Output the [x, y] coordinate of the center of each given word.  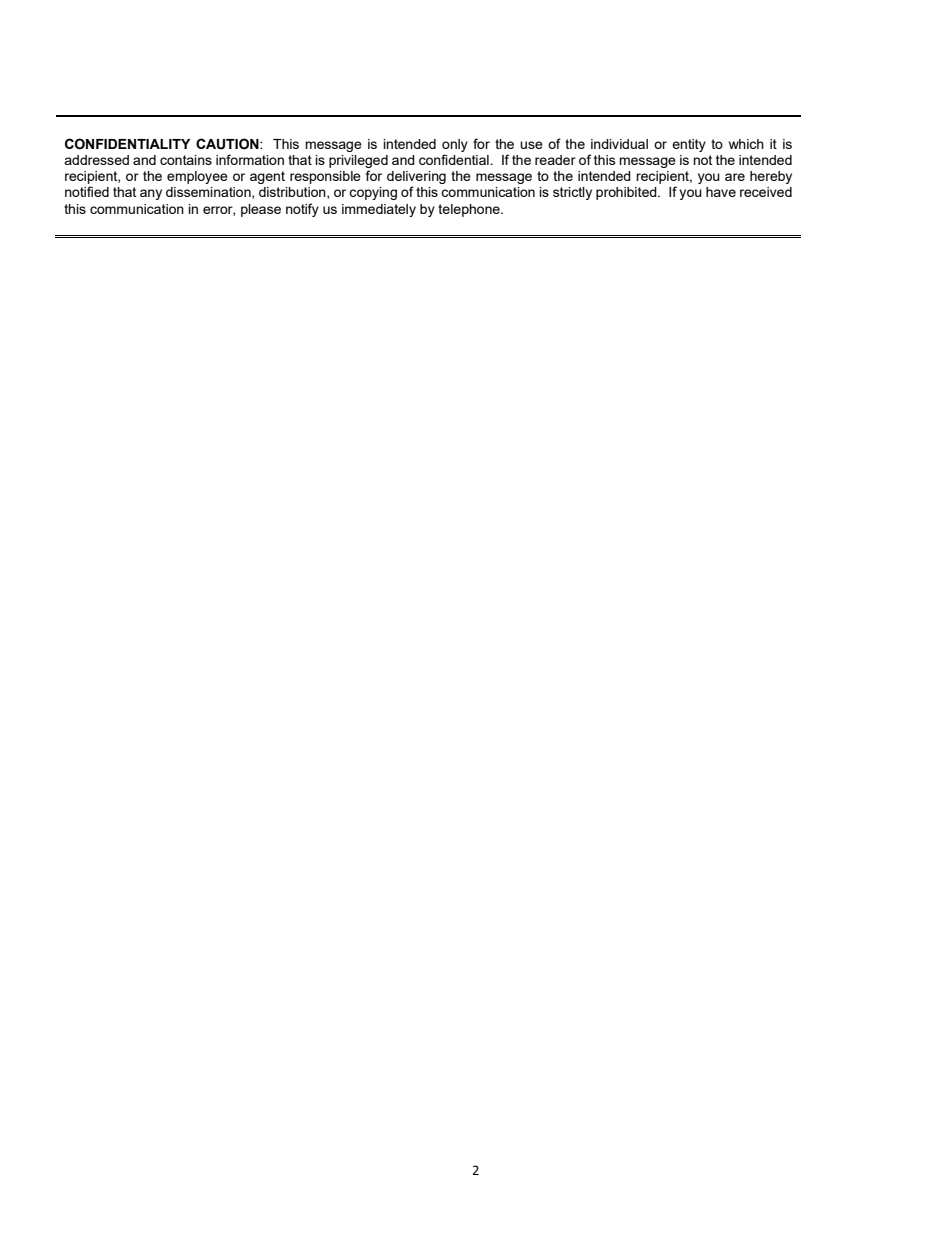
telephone [470, 210]
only [455, 147]
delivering [416, 179]
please [261, 210]
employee [197, 177]
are [735, 177]
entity [689, 145]
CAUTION [228, 144]
